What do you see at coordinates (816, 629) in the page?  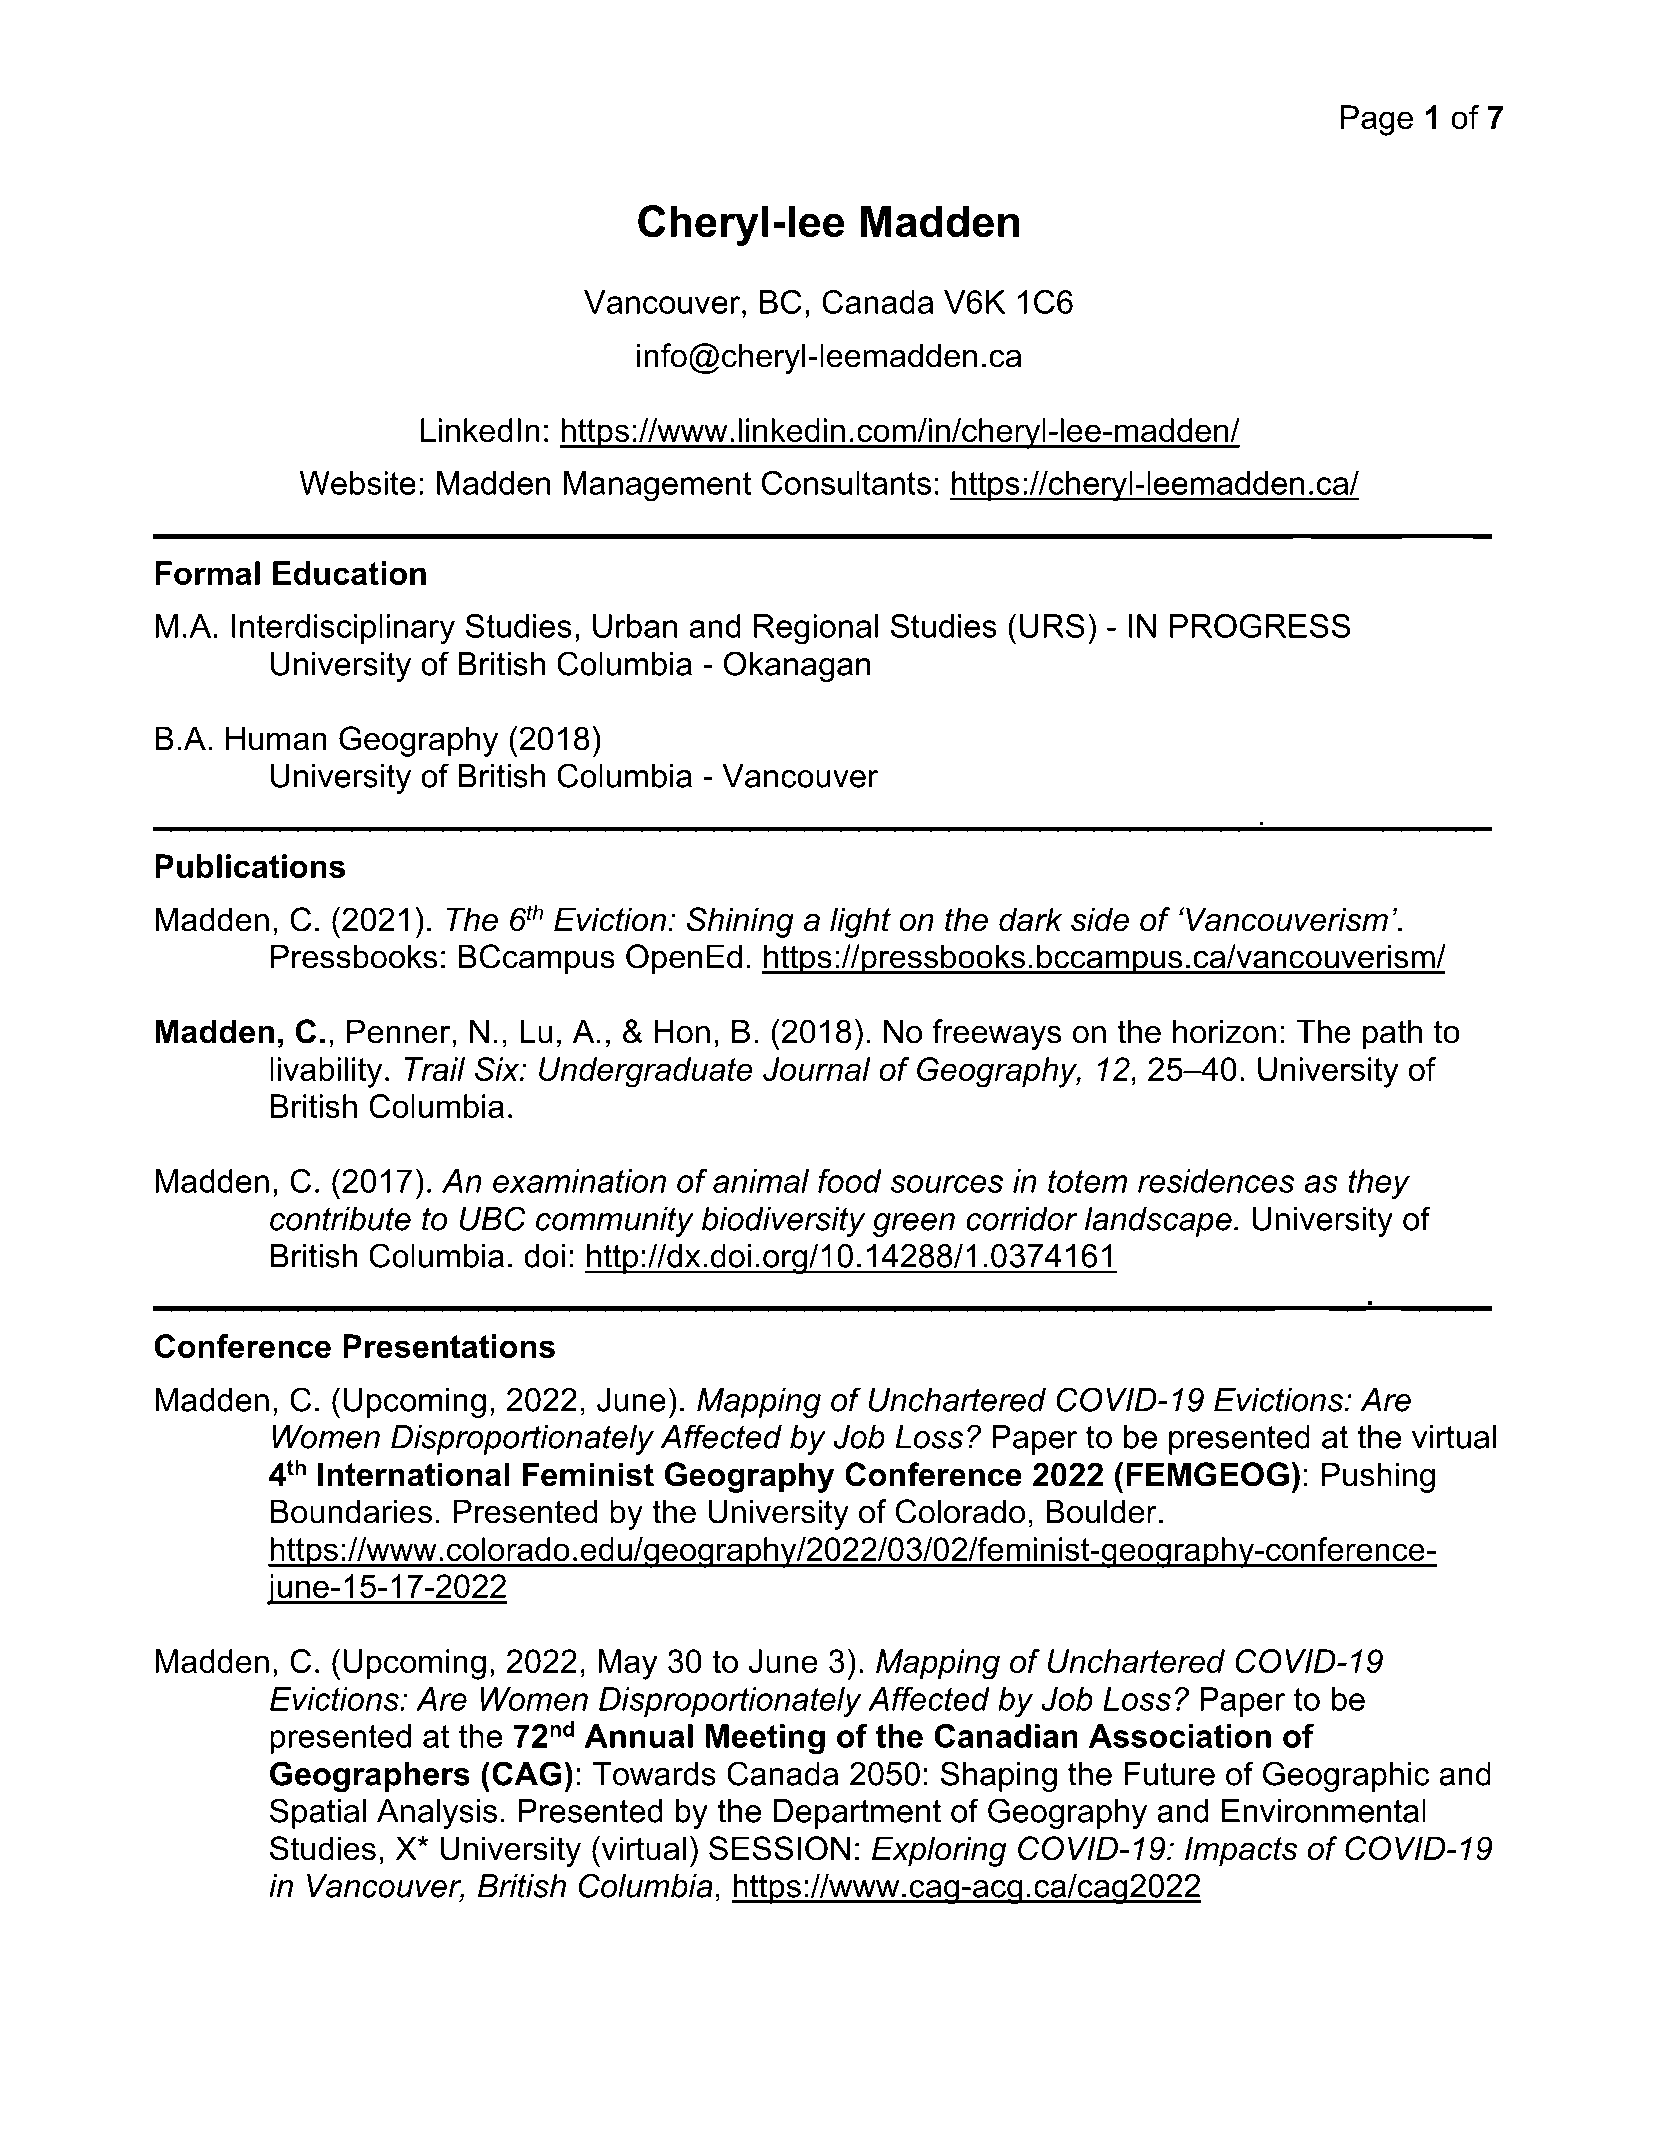 I see `Regional` at bounding box center [816, 629].
